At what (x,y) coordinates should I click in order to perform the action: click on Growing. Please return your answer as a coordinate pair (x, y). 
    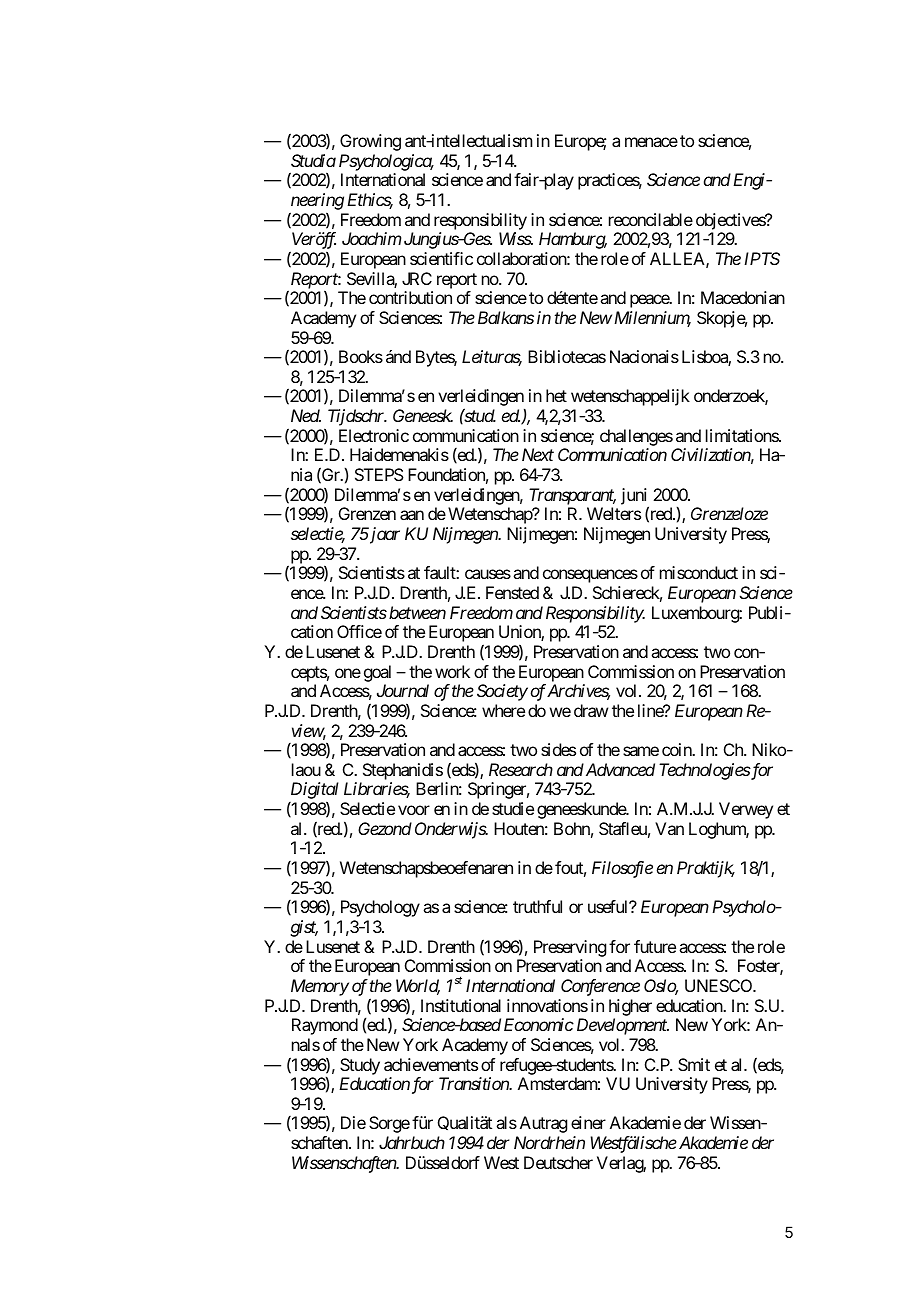
    Looking at the image, I should click on (370, 142).
